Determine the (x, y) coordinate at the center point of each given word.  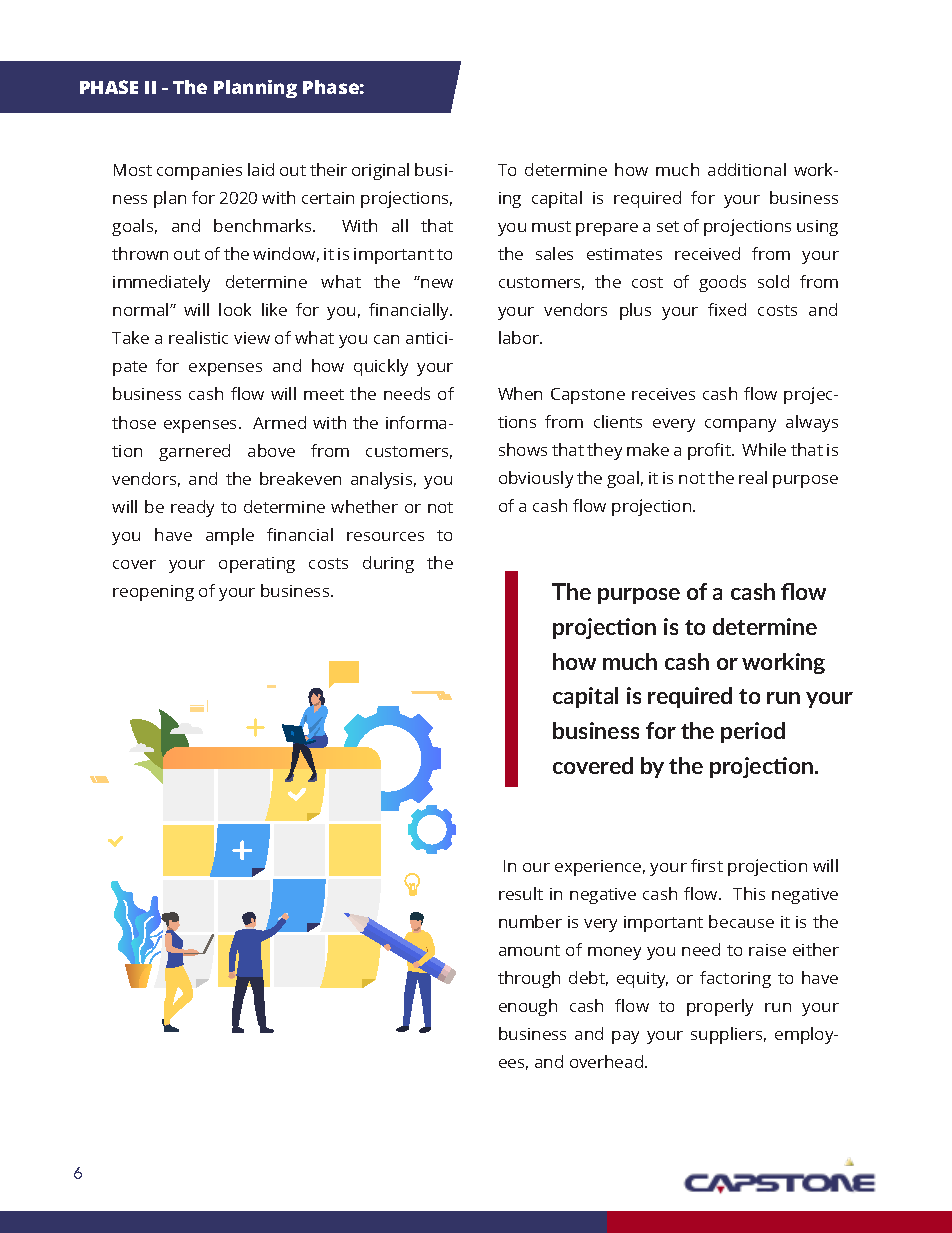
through (529, 979)
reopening (153, 593)
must (551, 226)
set (668, 226)
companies (199, 172)
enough (528, 1007)
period (753, 732)
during (388, 564)
